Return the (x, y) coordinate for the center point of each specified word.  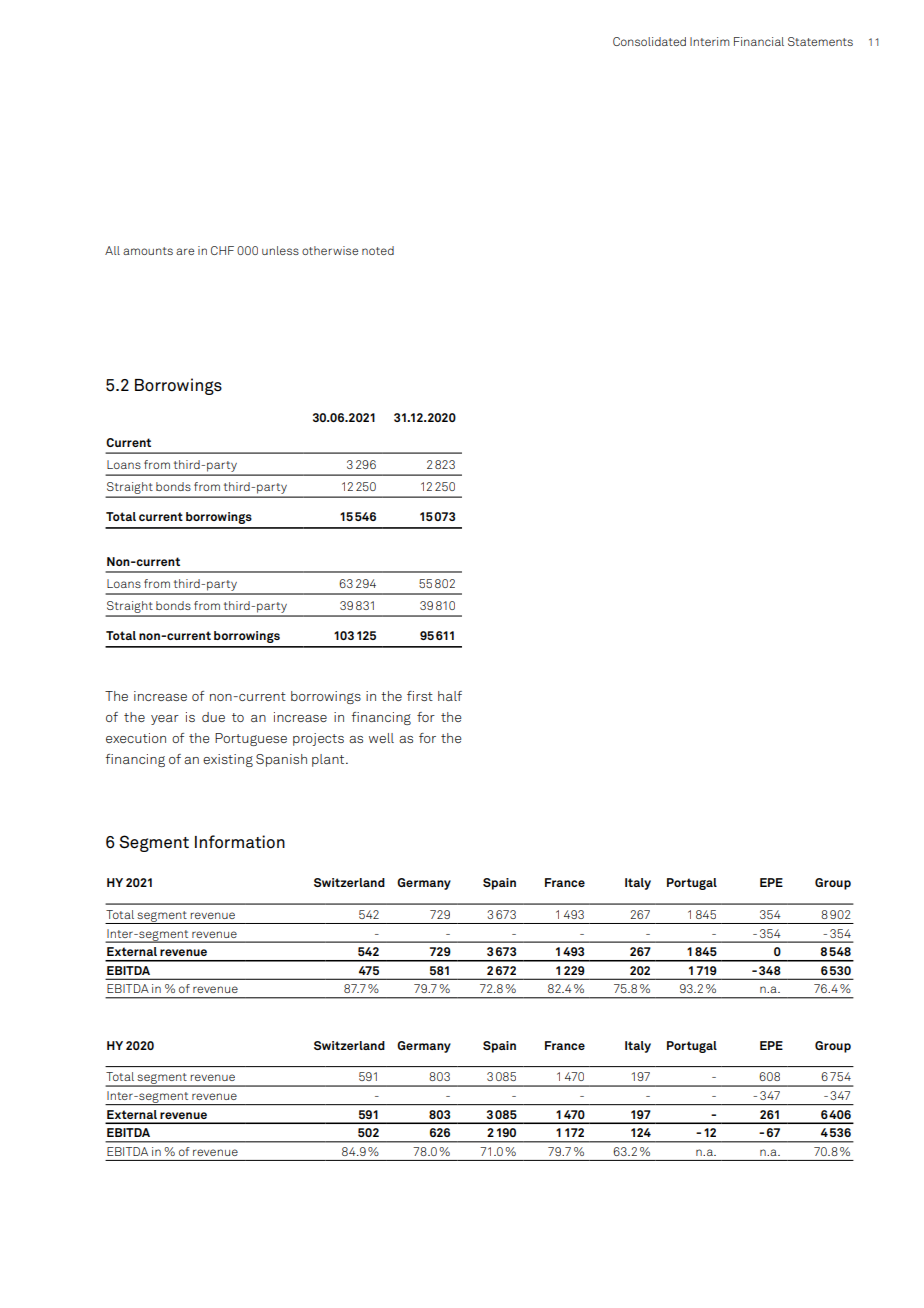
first (420, 696)
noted (378, 250)
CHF (222, 250)
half (450, 696)
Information (240, 842)
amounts (148, 251)
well (381, 738)
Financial (759, 41)
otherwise (330, 250)
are (185, 251)
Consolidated (649, 41)
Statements (820, 41)
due (213, 717)
